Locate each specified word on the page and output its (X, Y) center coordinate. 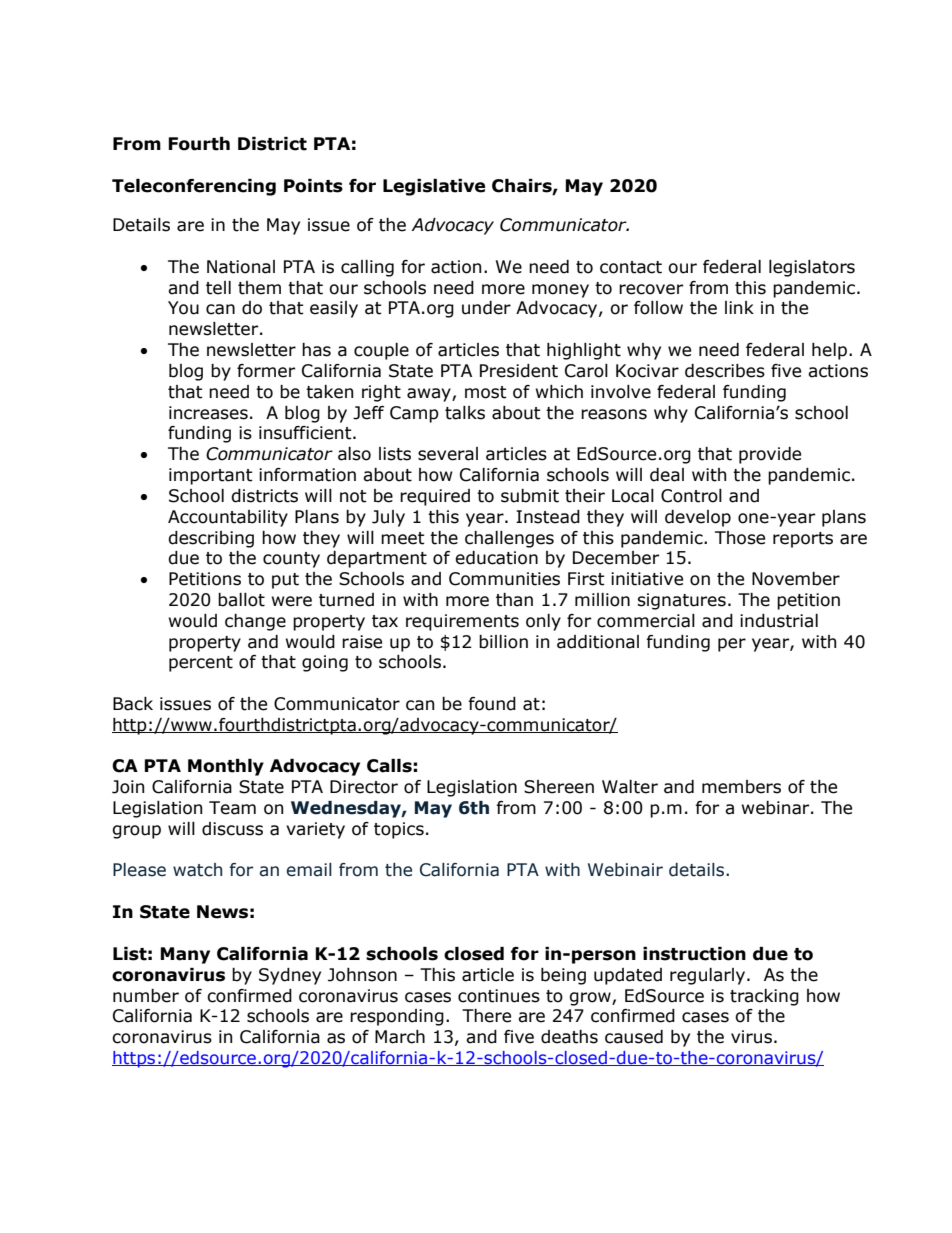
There (486, 1016)
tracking (764, 997)
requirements (462, 622)
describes (725, 371)
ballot (241, 600)
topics (399, 830)
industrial (779, 621)
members (741, 787)
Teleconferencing (194, 187)
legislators (812, 268)
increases (208, 413)
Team (232, 808)
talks (465, 413)
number (146, 996)
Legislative (434, 187)
